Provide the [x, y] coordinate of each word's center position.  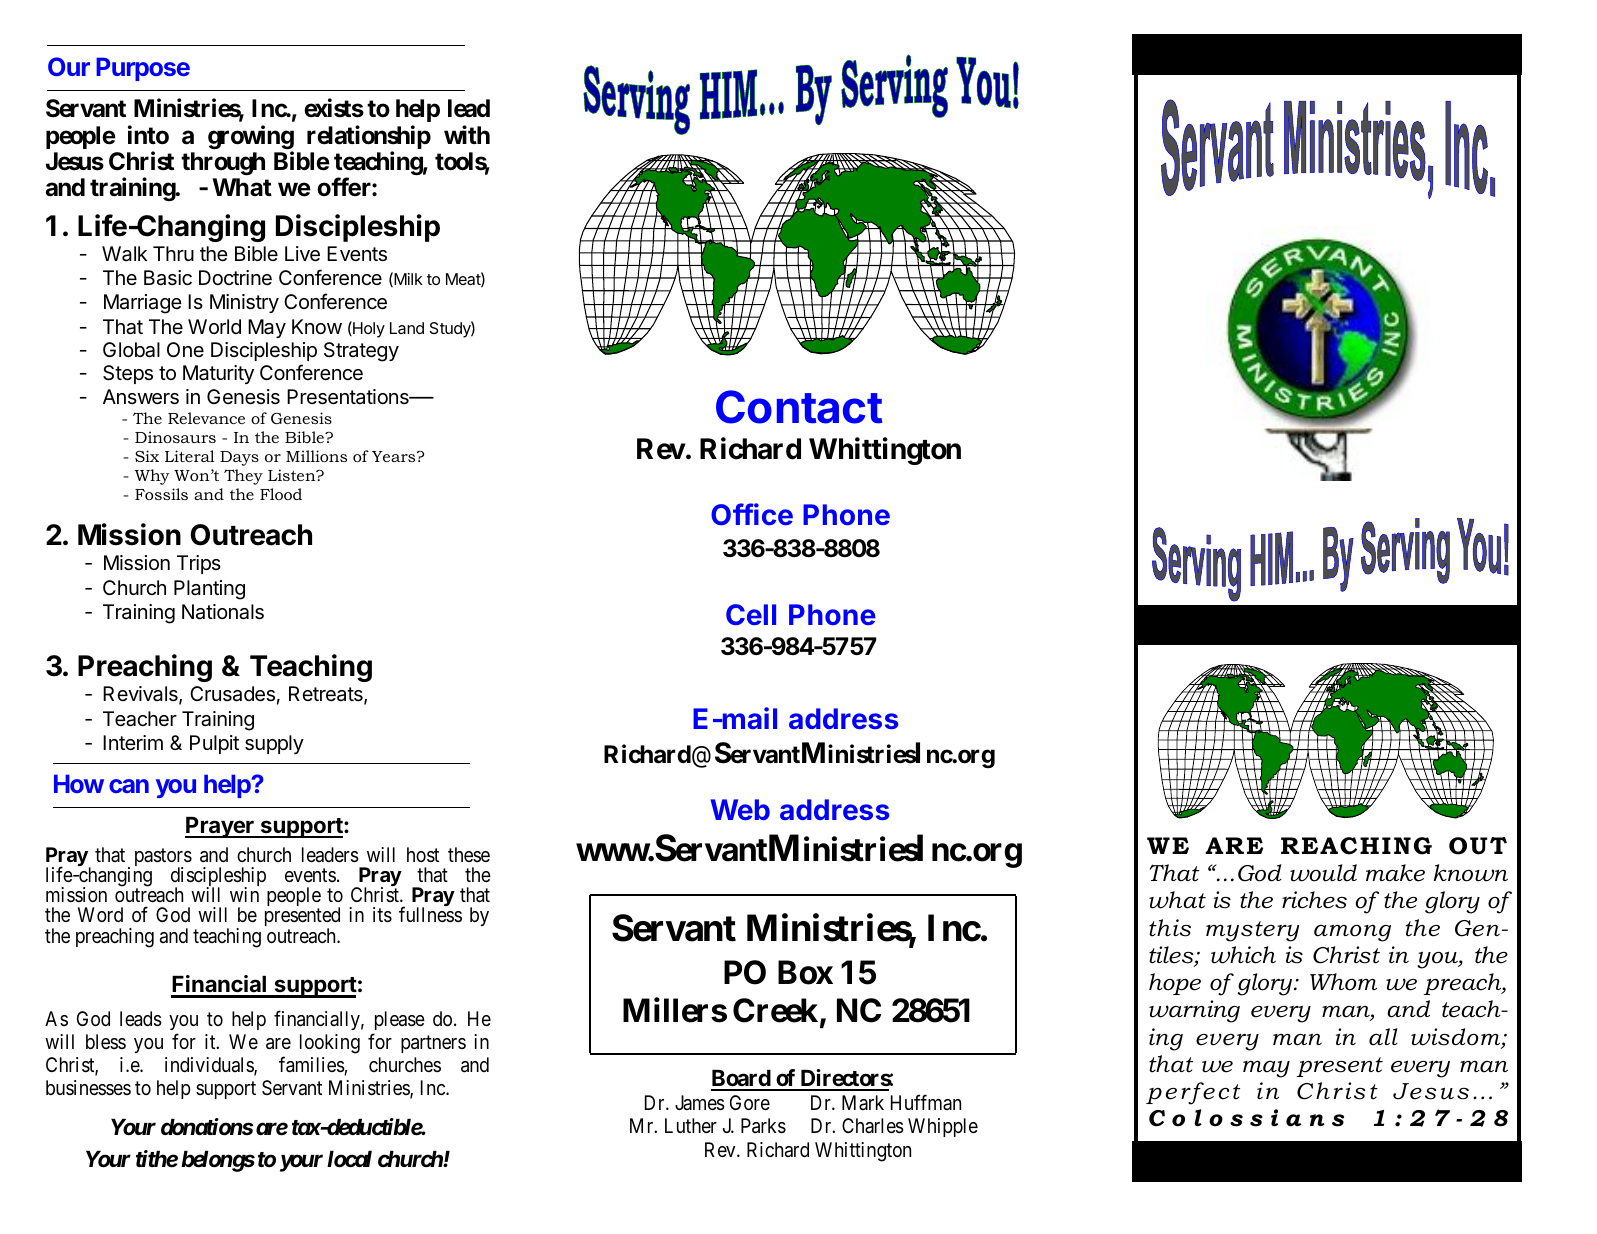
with [467, 134]
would [1323, 873]
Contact [799, 407]
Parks [763, 1126]
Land [407, 328]
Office [752, 514]
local [349, 1159]
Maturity [218, 374]
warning [1194, 1011]
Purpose [143, 69]
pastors [163, 858]
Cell [751, 614]
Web [740, 809]
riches [1314, 900]
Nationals [223, 612]
